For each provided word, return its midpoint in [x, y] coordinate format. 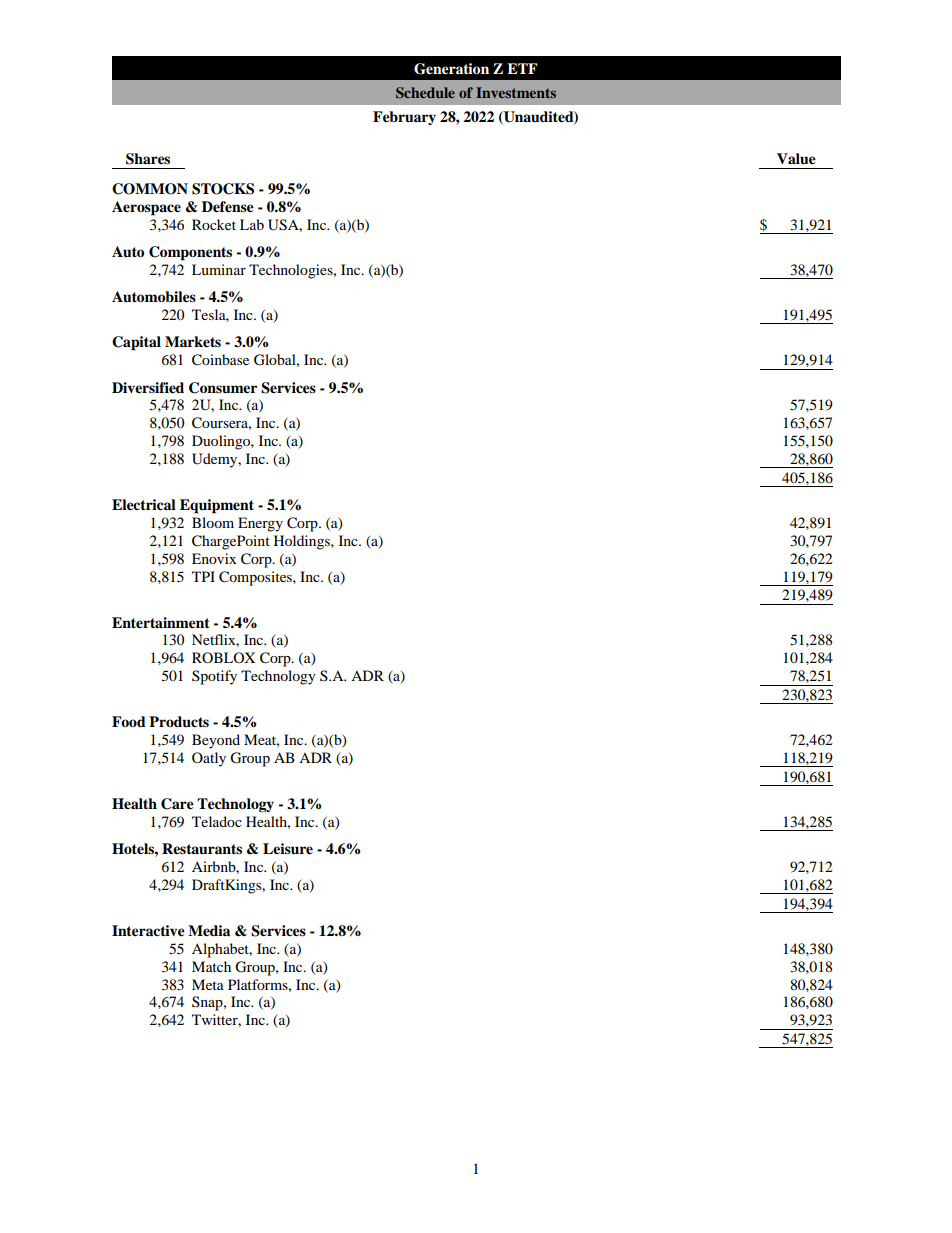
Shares [148, 159]
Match [211, 966]
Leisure [288, 849]
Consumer [223, 388]
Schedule [425, 93]
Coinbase [220, 360]
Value [796, 159]
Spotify [214, 677]
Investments [516, 92]
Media [209, 931]
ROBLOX [223, 657]
